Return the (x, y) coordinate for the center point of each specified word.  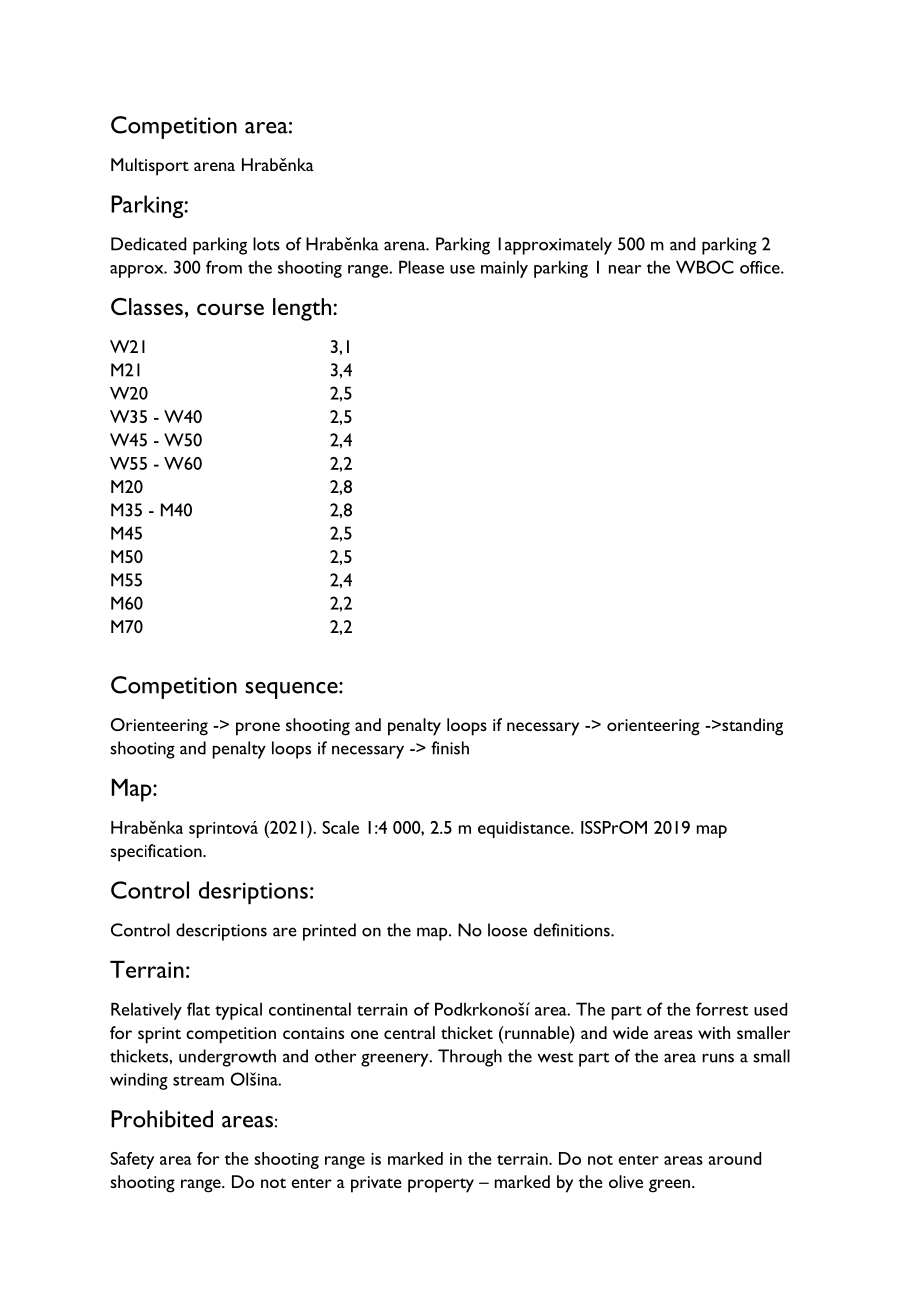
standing (751, 727)
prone (258, 729)
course (230, 309)
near (625, 269)
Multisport (150, 167)
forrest (722, 1009)
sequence (292, 690)
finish (450, 748)
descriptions (221, 932)
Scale (340, 827)
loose (507, 930)
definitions (573, 930)
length (302, 309)
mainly (504, 269)
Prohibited (162, 1119)
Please (421, 267)
